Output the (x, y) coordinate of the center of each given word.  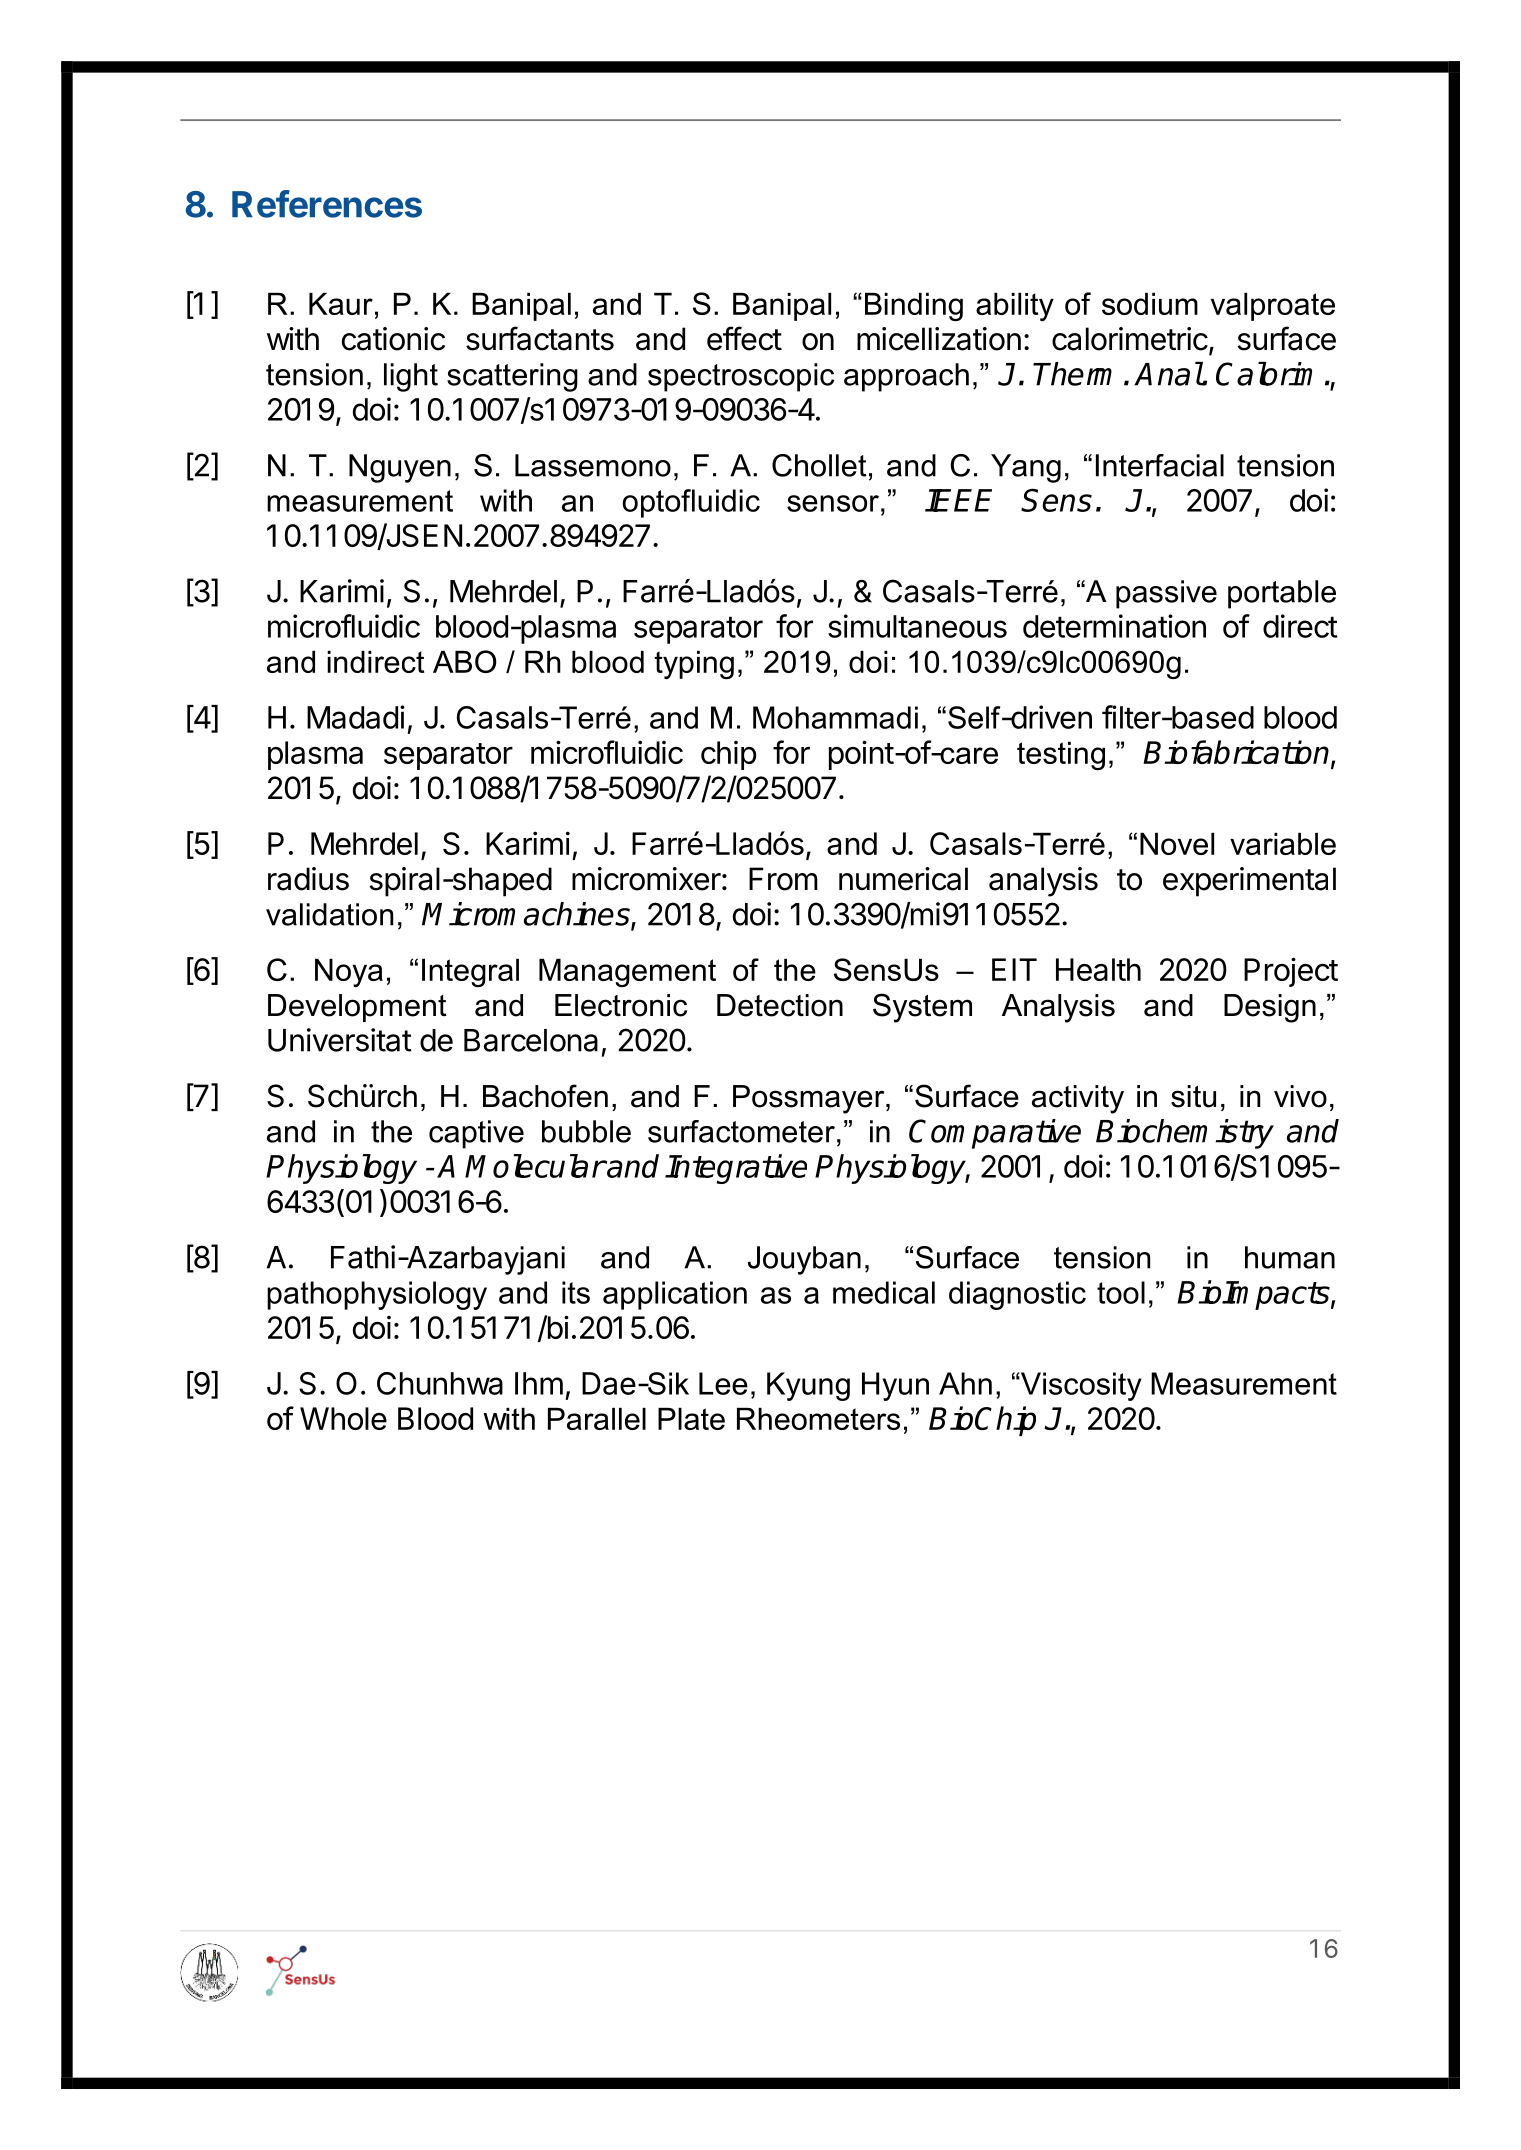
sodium (1150, 304)
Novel (1177, 844)
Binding (914, 307)
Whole (343, 1418)
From (783, 879)
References (327, 204)
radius (308, 879)
